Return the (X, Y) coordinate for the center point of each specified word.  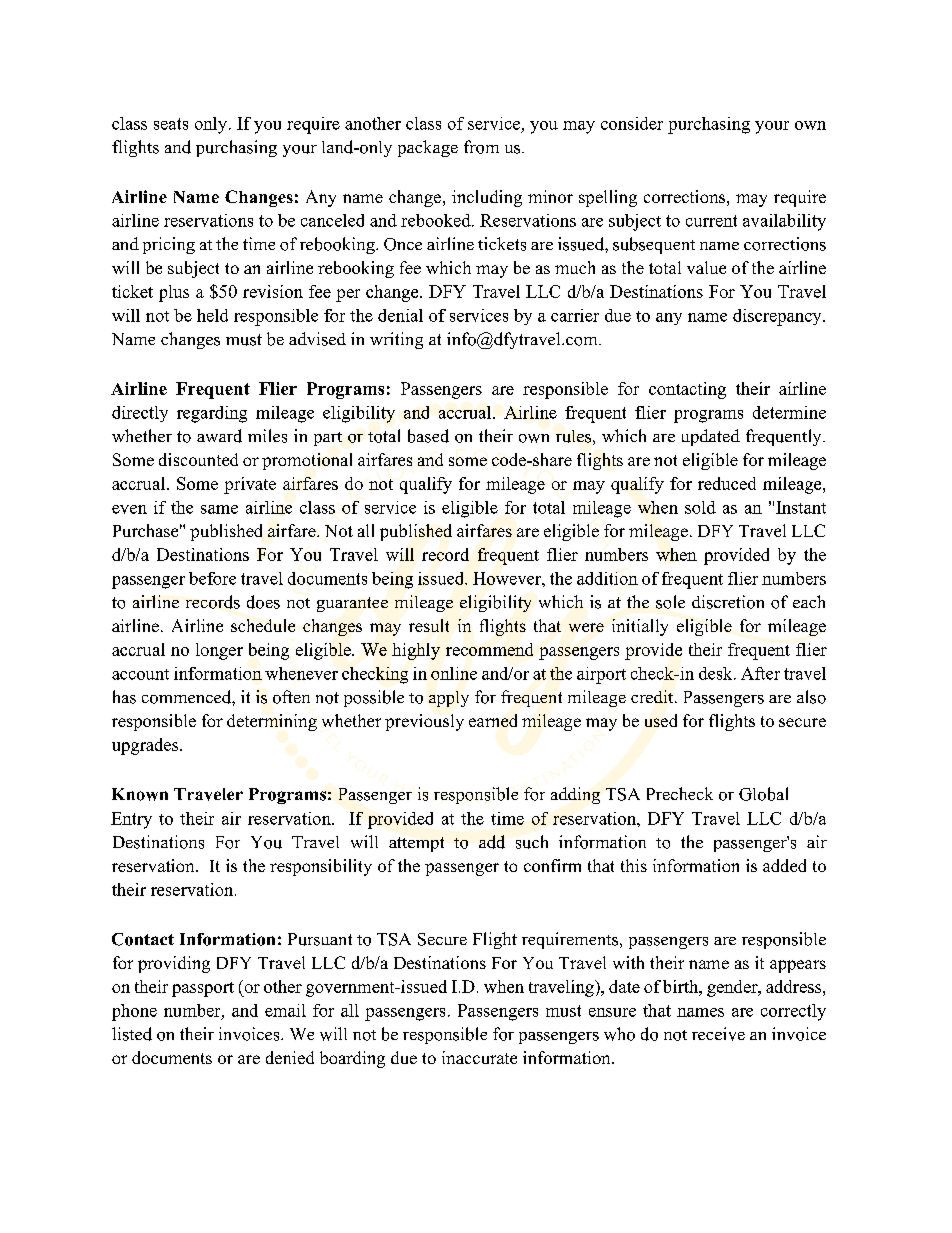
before (212, 578)
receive (718, 1034)
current (711, 221)
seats (171, 124)
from (481, 147)
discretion (728, 602)
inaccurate (479, 1057)
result (429, 625)
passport (203, 989)
